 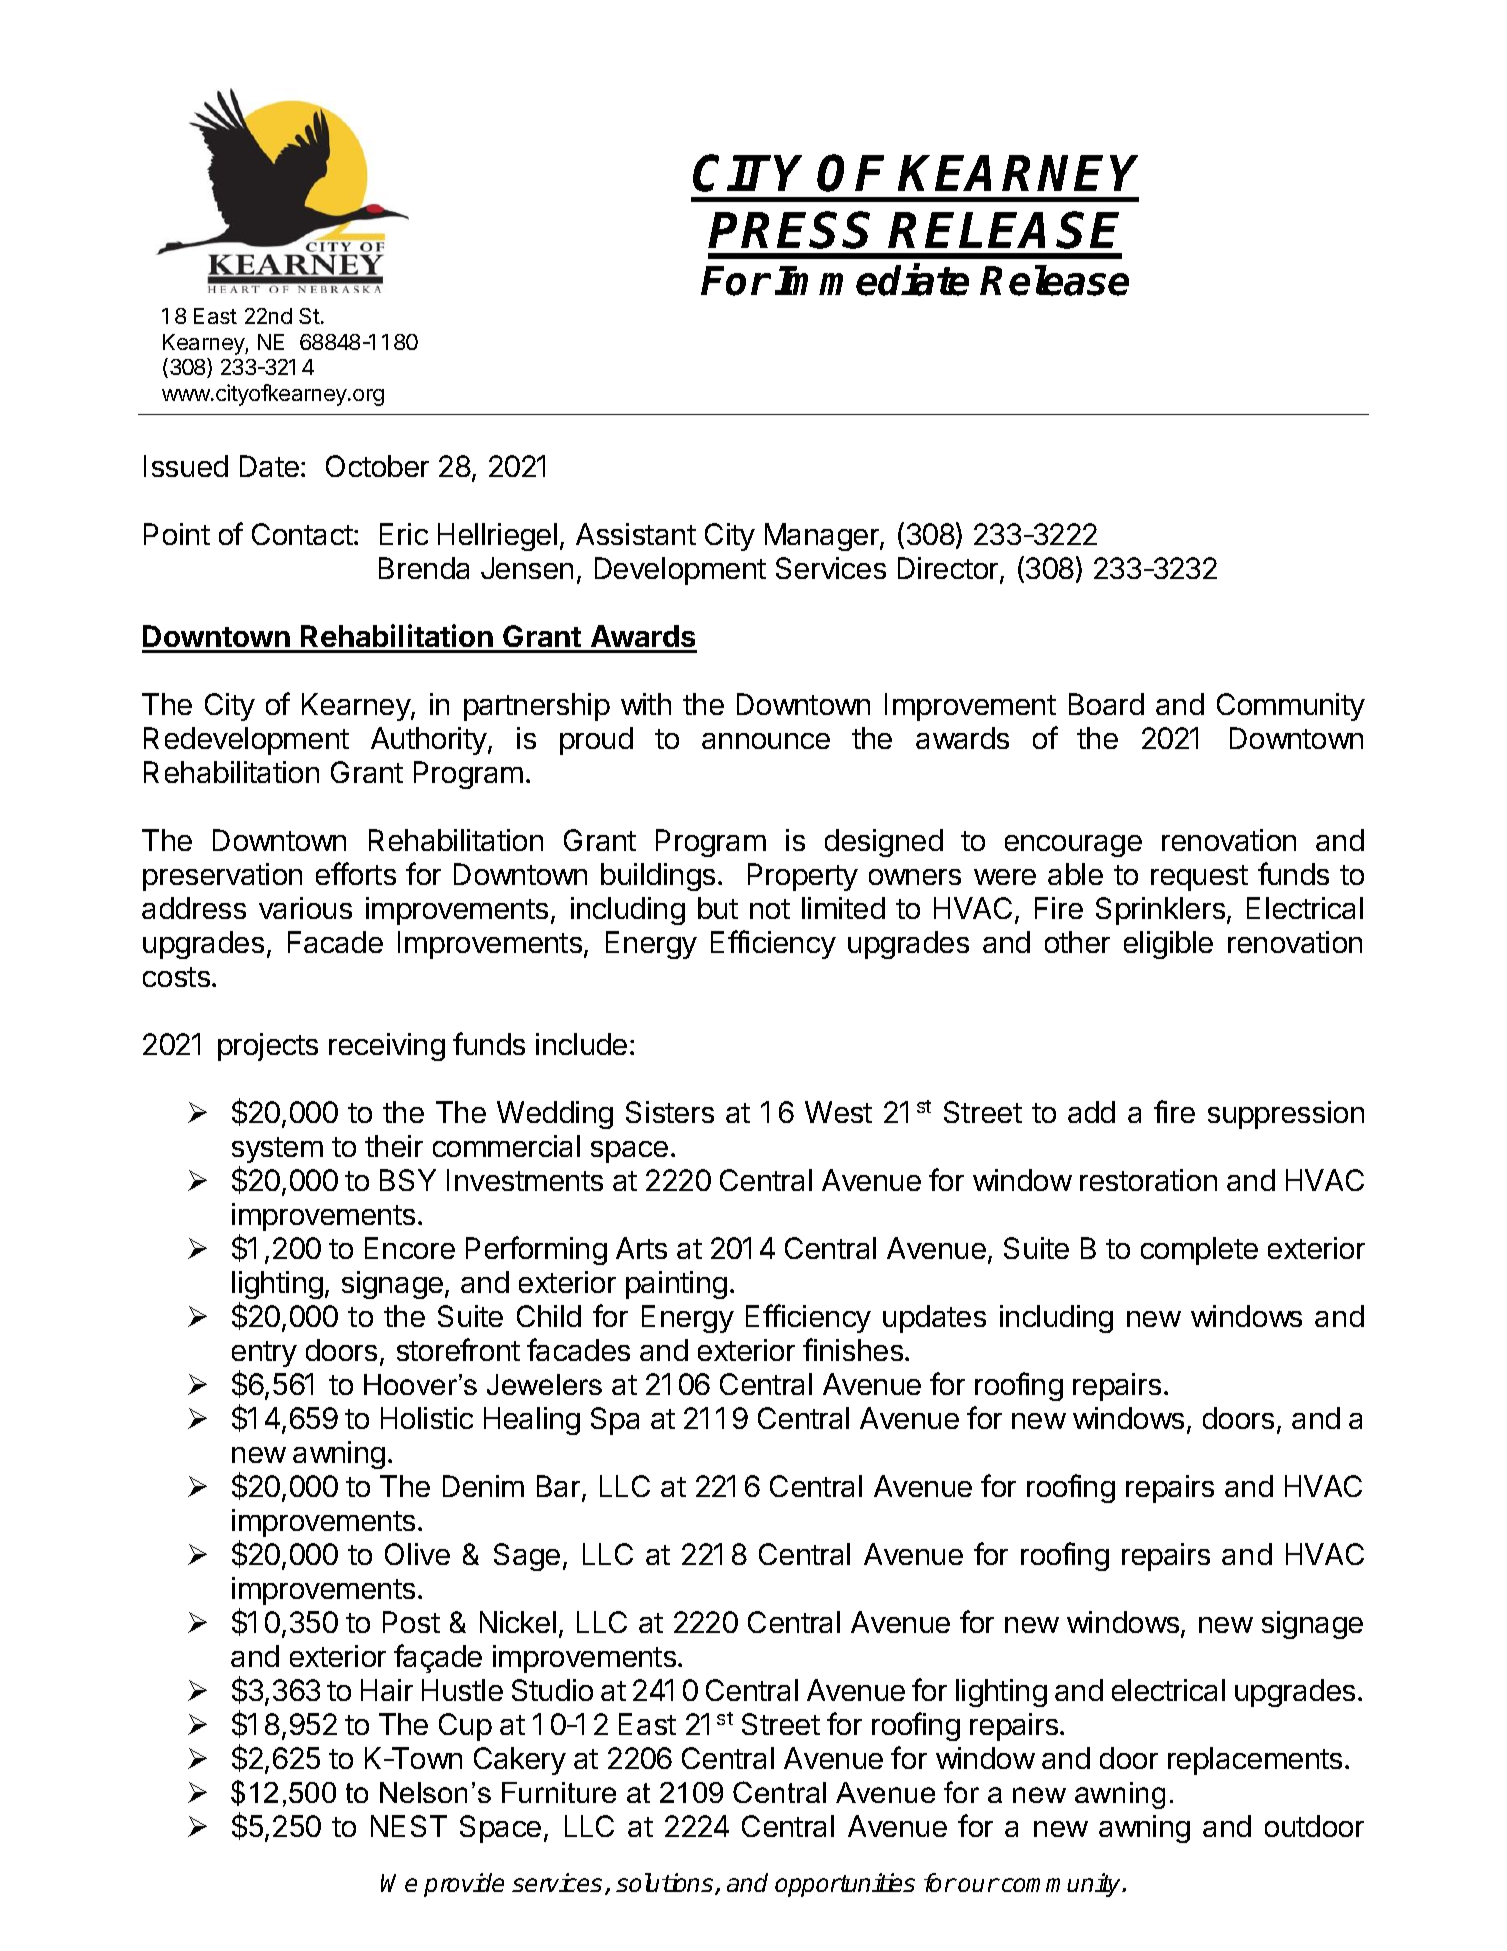 I want to click on entry, so click(x=264, y=1354).
